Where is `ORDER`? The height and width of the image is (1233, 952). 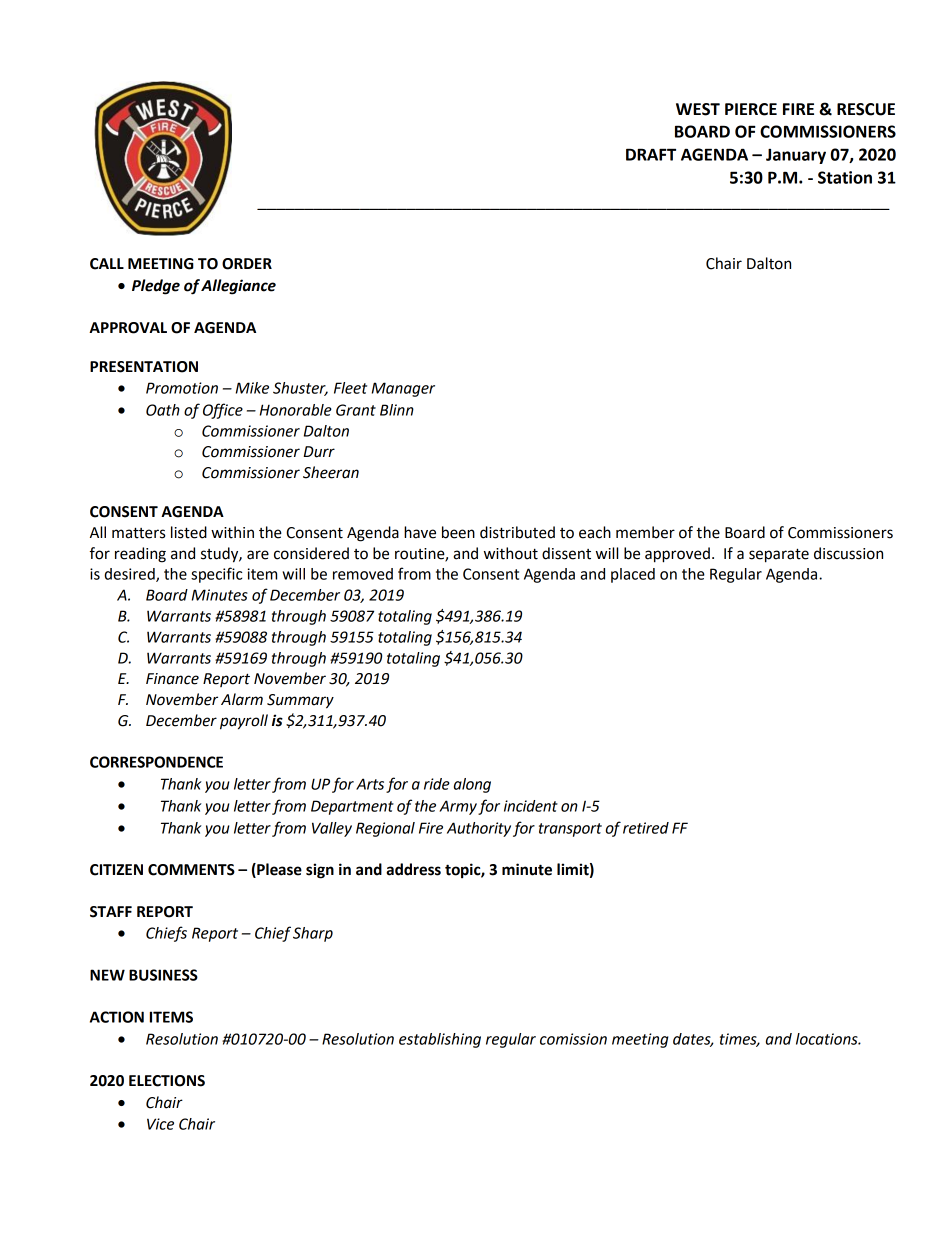
ORDER is located at coordinates (247, 264).
